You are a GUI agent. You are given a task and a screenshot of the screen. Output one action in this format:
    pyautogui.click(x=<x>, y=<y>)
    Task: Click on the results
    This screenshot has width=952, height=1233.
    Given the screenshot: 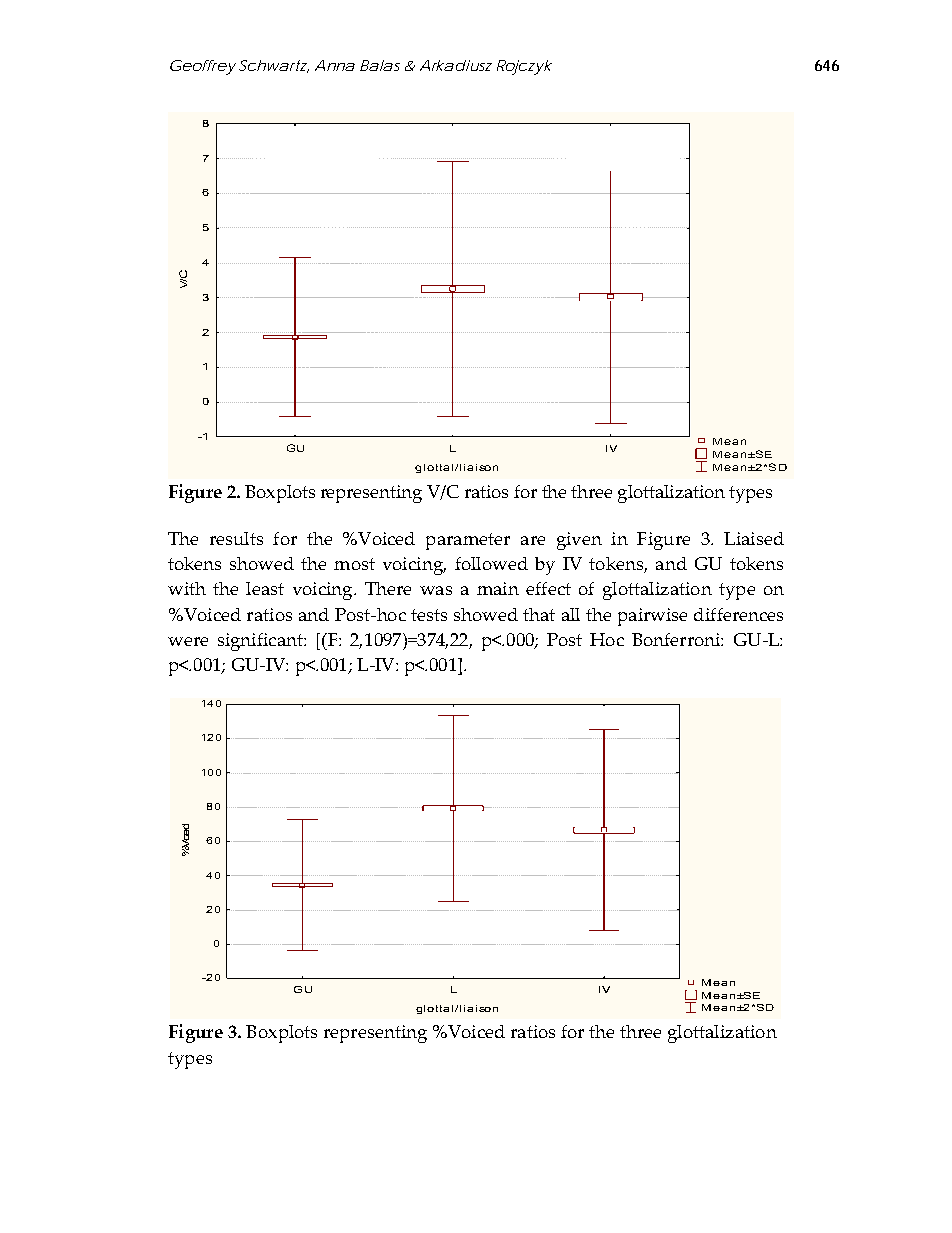 What is the action you would take?
    pyautogui.click(x=236, y=538)
